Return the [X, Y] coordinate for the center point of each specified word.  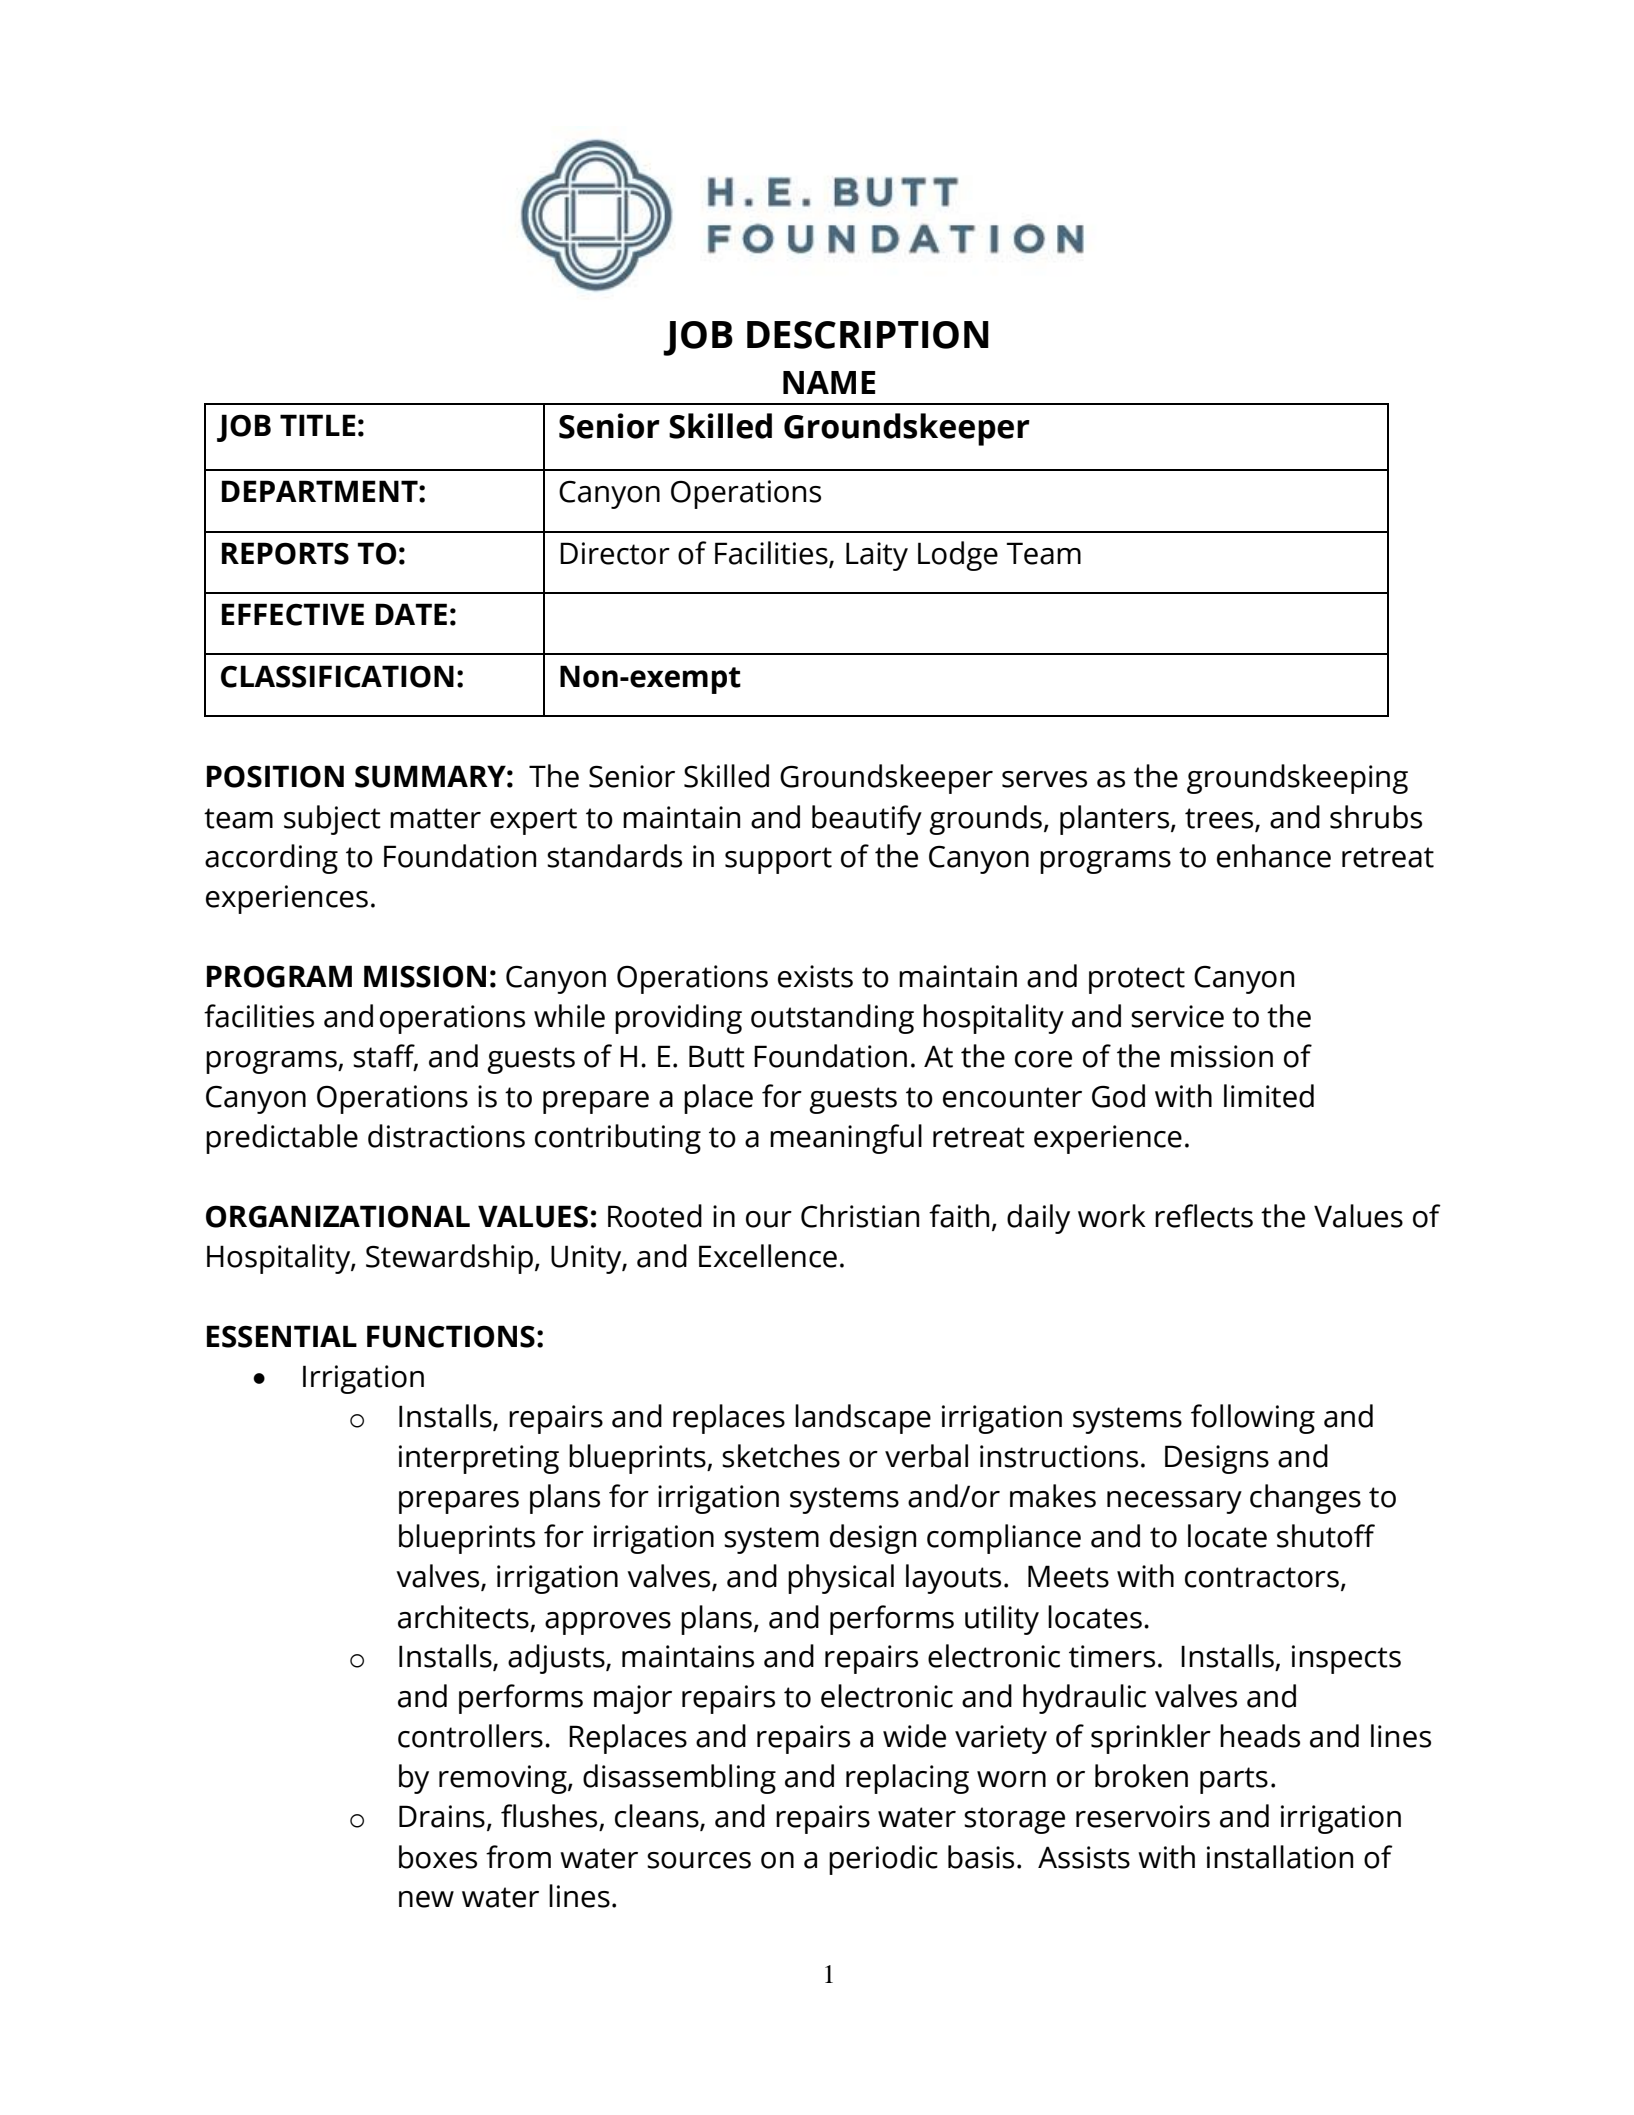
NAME [829, 382]
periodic [883, 1860]
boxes [438, 1857]
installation [1280, 1857]
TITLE [318, 425]
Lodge [958, 556]
